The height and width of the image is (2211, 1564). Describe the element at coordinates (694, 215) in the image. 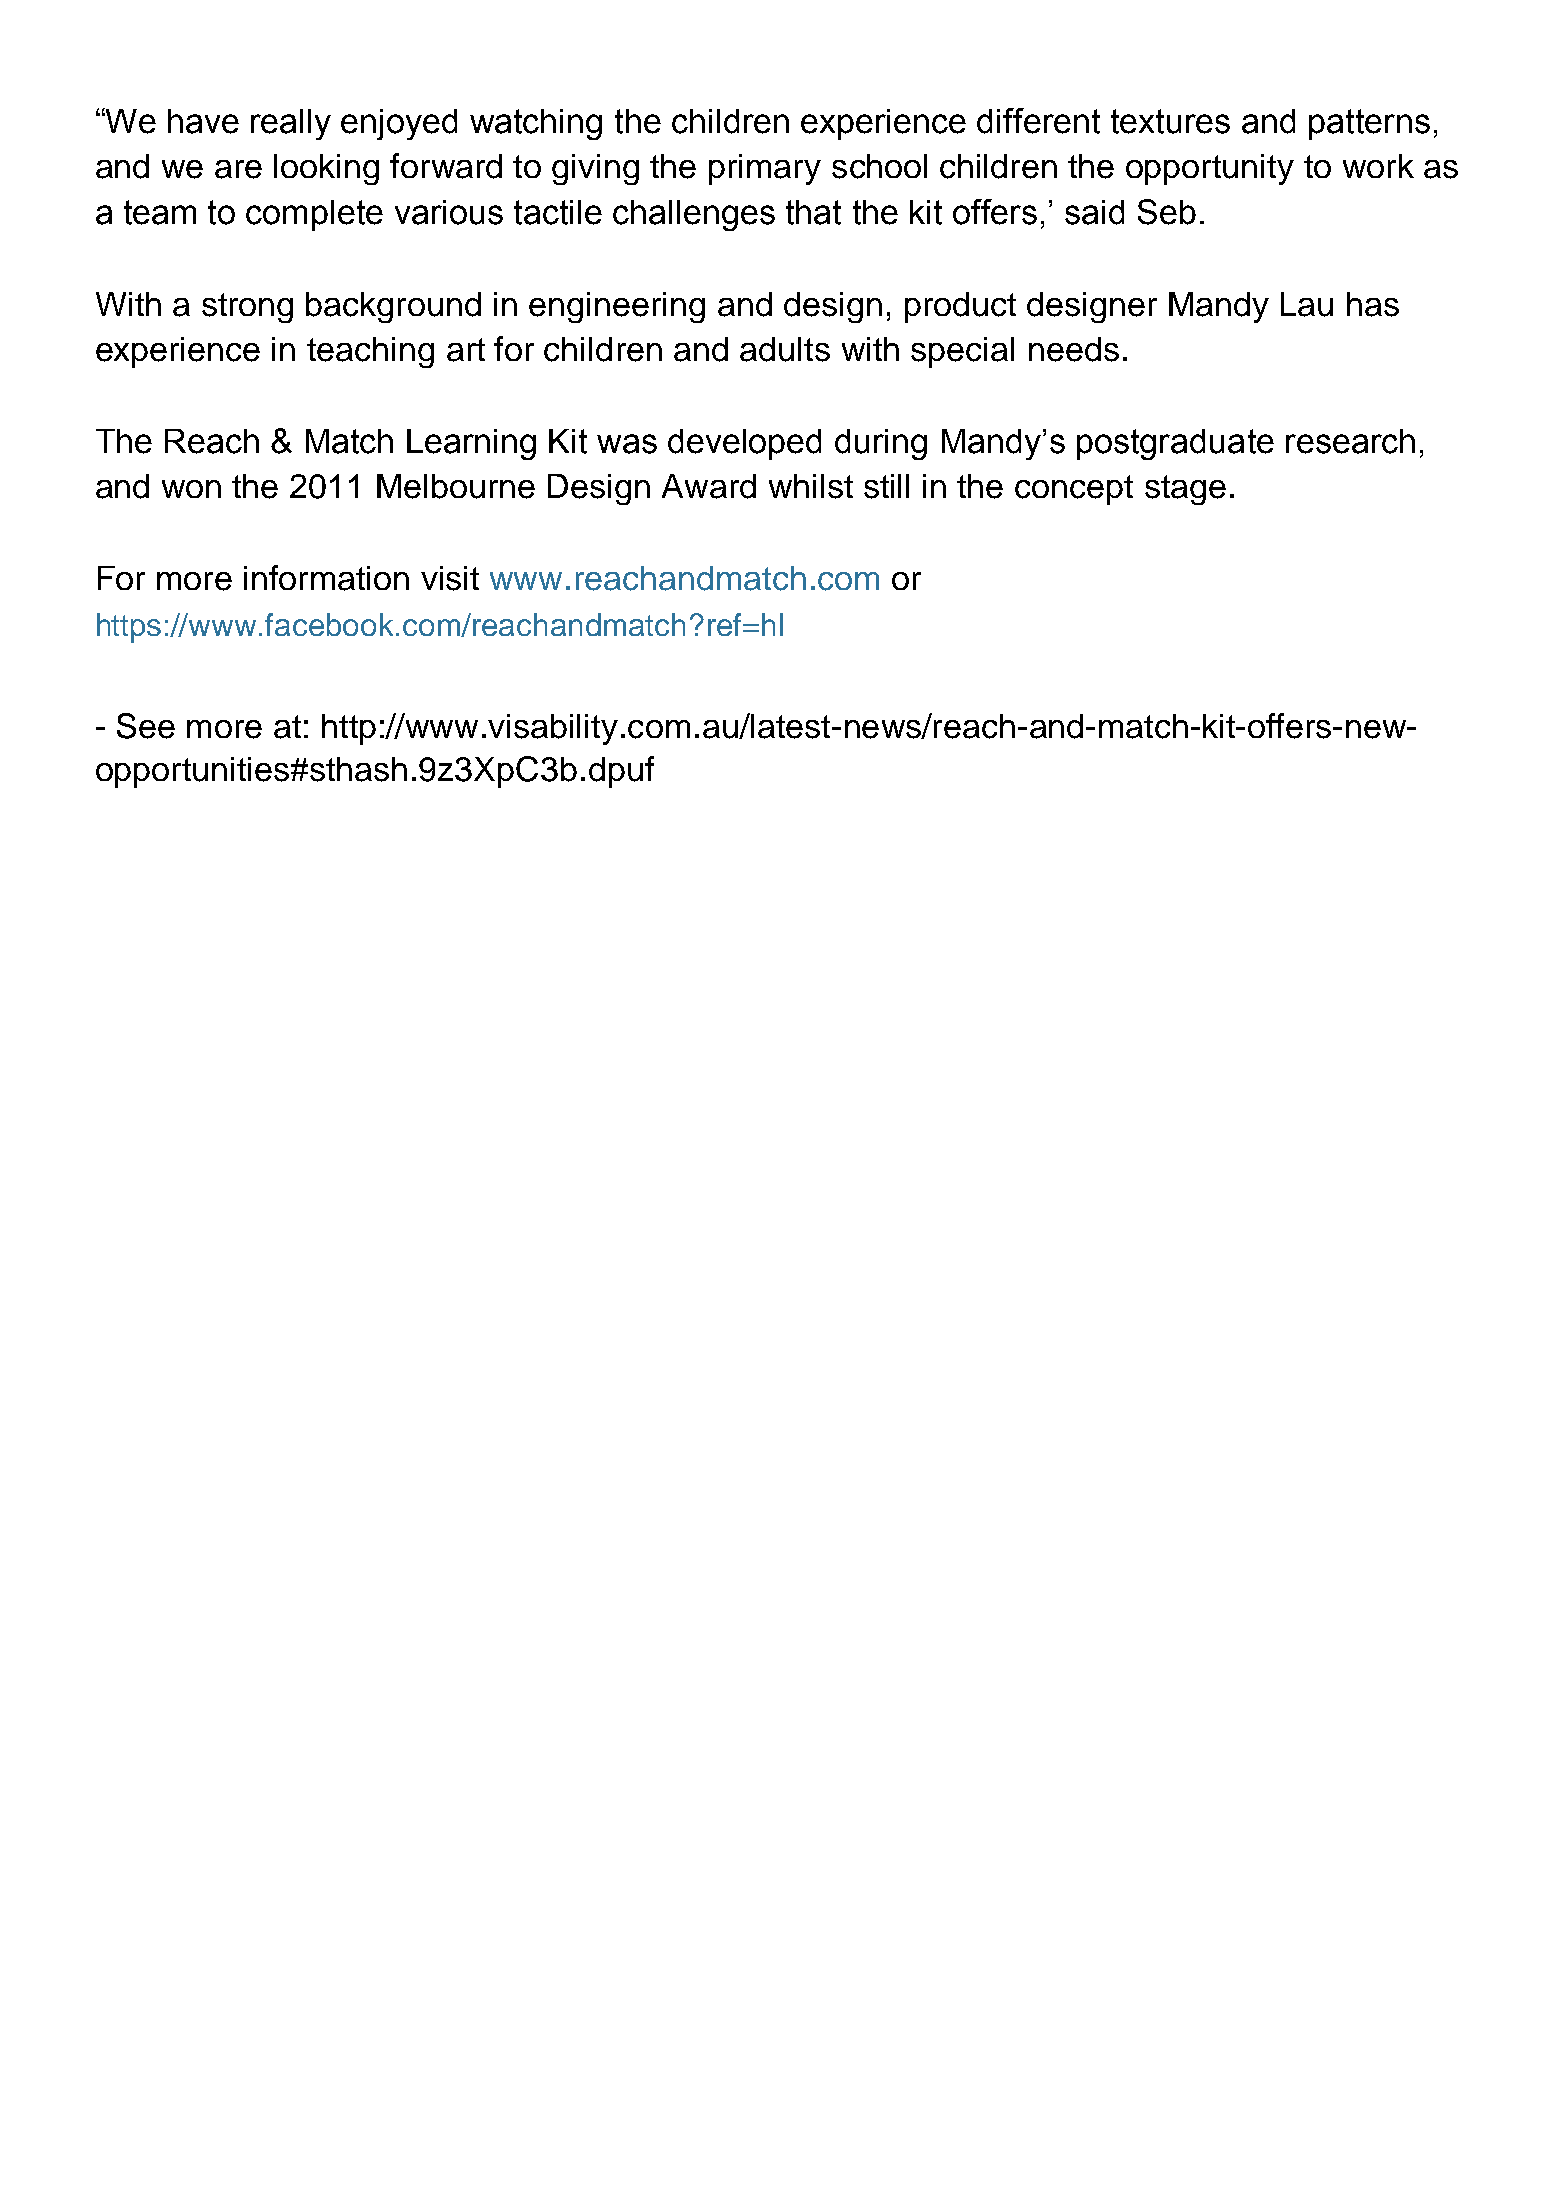

I see `challenges` at that location.
